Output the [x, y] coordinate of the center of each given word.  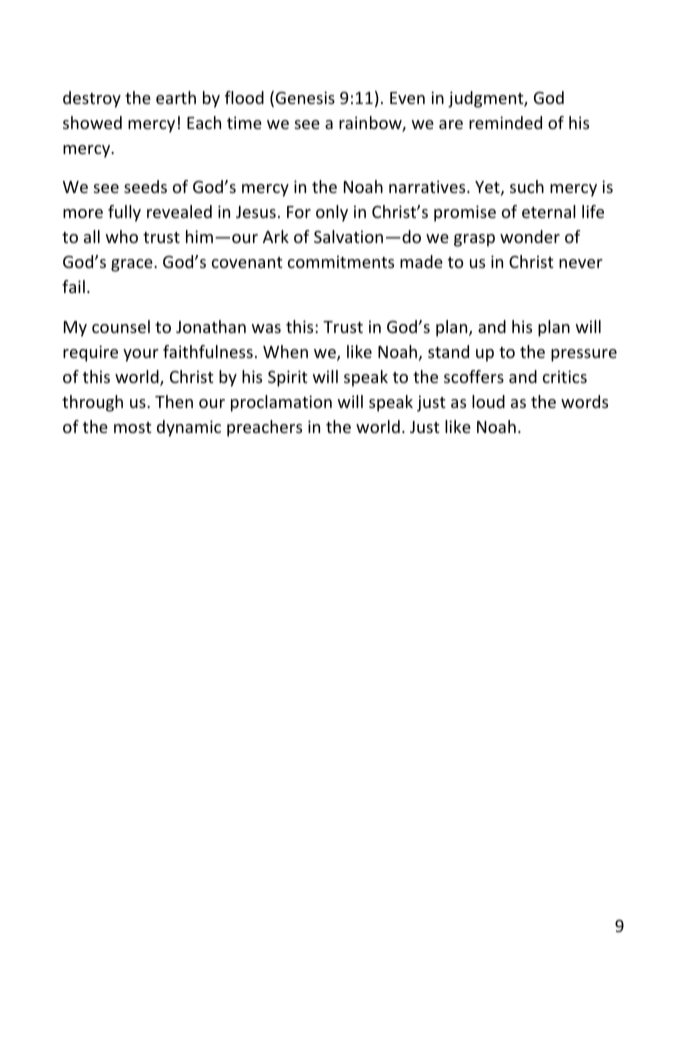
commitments [341, 261]
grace [133, 265]
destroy [92, 99]
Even [407, 98]
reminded [505, 122]
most [133, 427]
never [581, 263]
